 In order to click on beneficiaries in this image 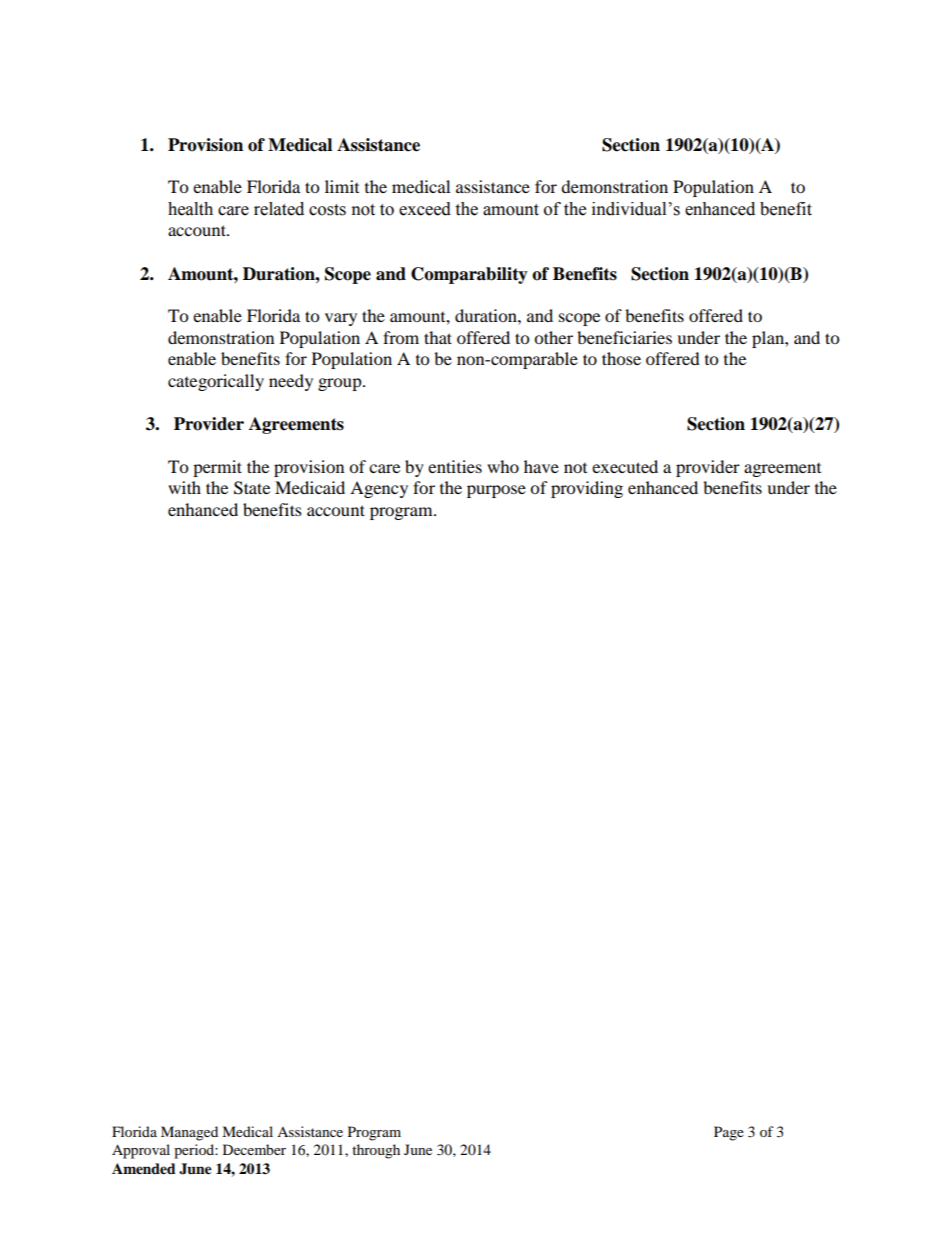, I will do `click(624, 337)`.
